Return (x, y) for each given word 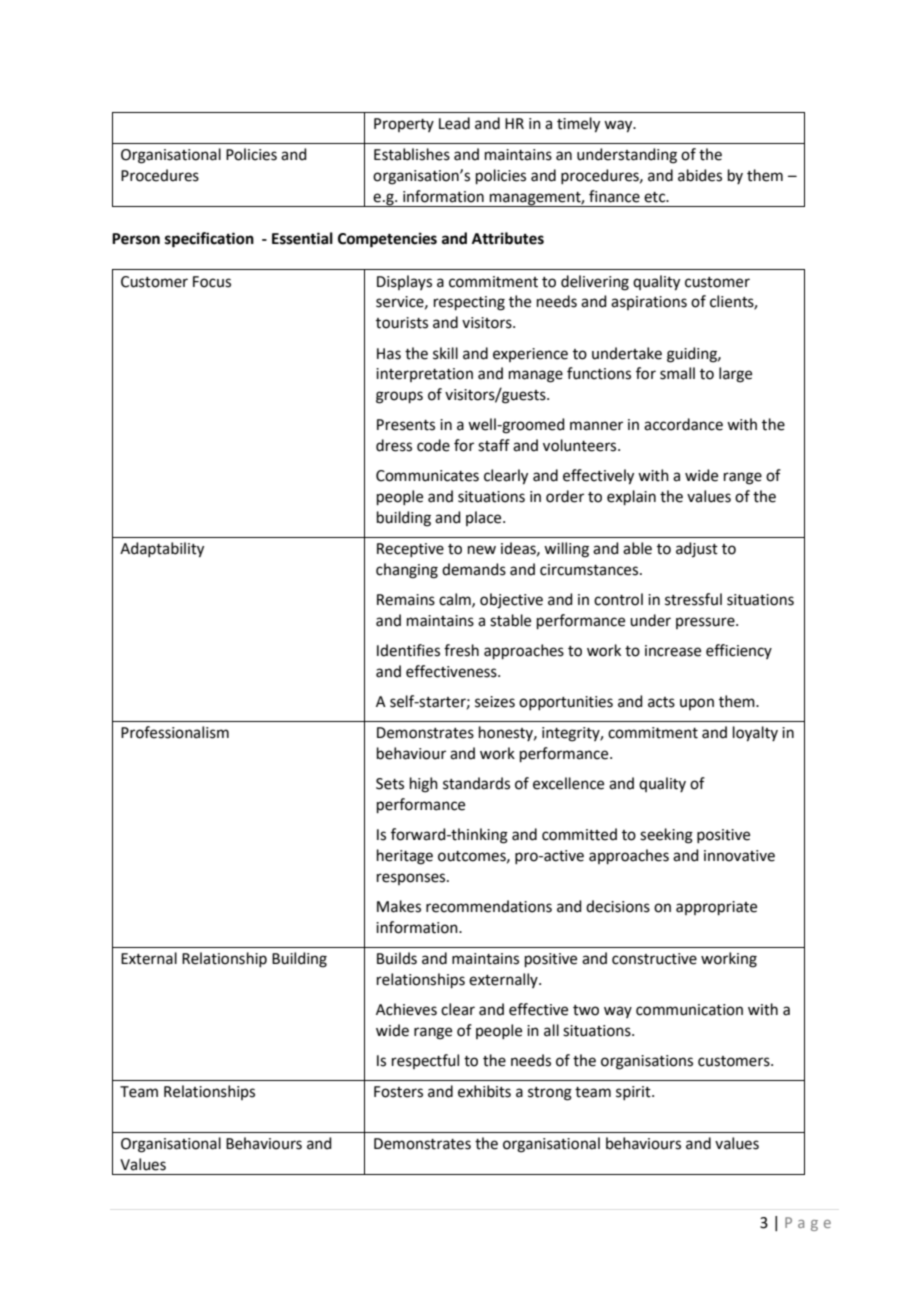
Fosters (398, 1092)
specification (209, 240)
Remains (406, 600)
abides (700, 175)
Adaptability (162, 550)
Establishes (412, 154)
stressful (693, 599)
